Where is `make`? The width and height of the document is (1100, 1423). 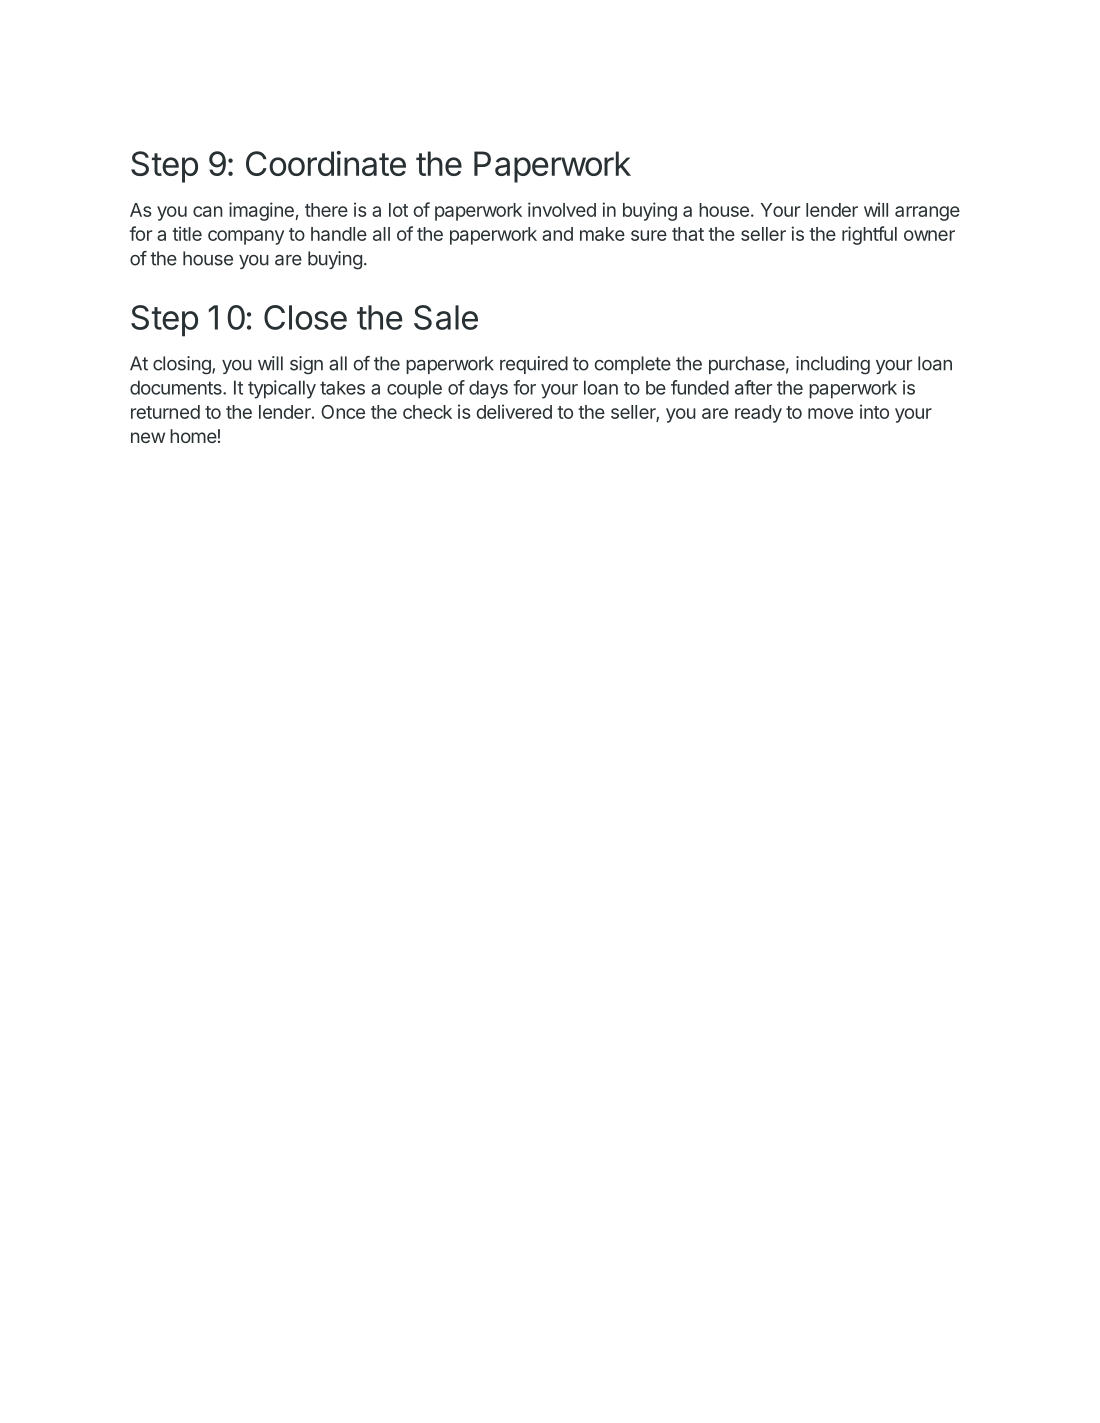 make is located at coordinates (602, 234).
